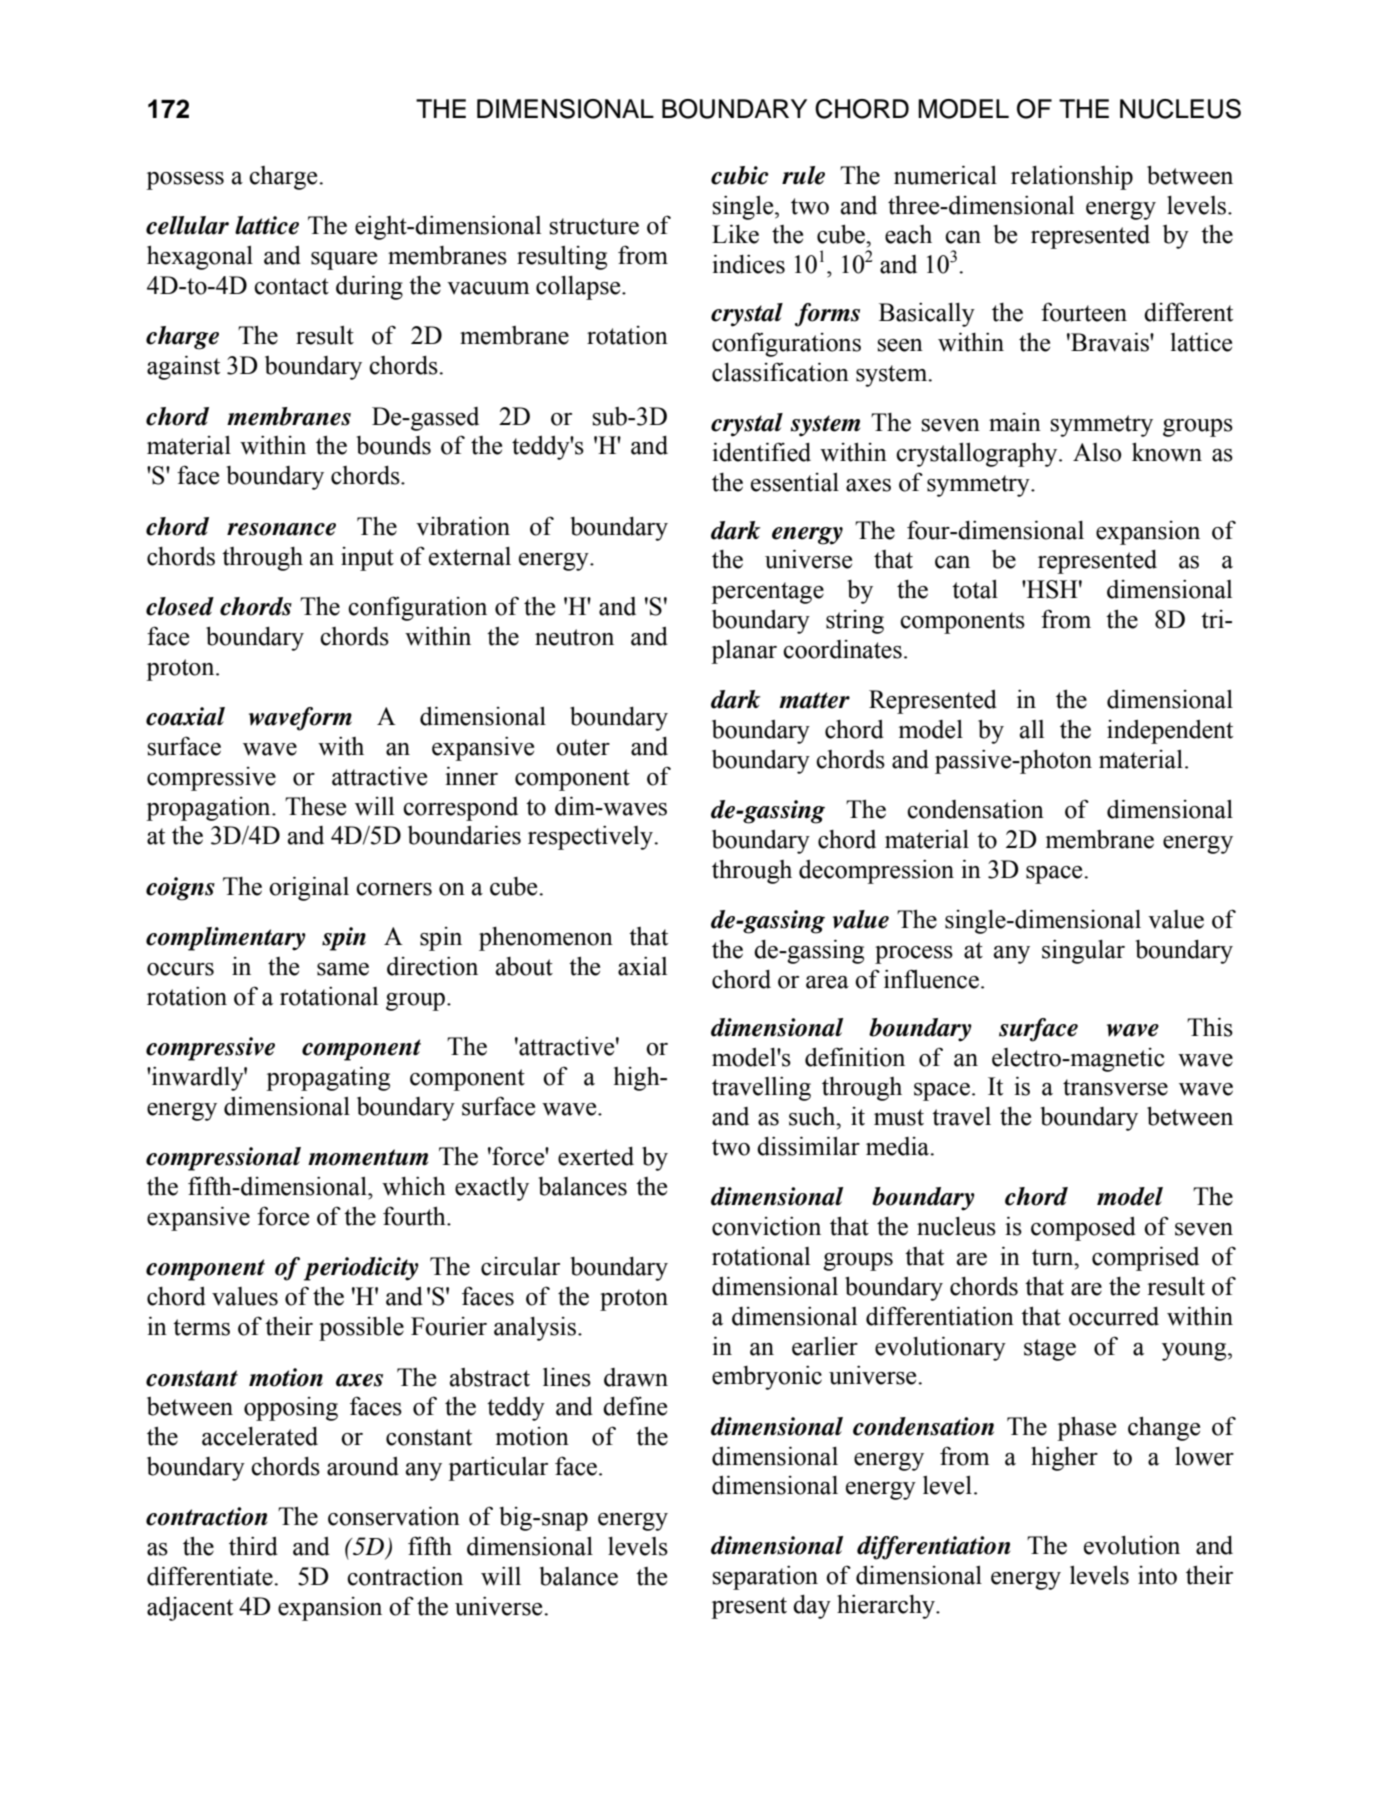 The height and width of the document is (1805, 1380). I want to click on closed, so click(180, 606).
